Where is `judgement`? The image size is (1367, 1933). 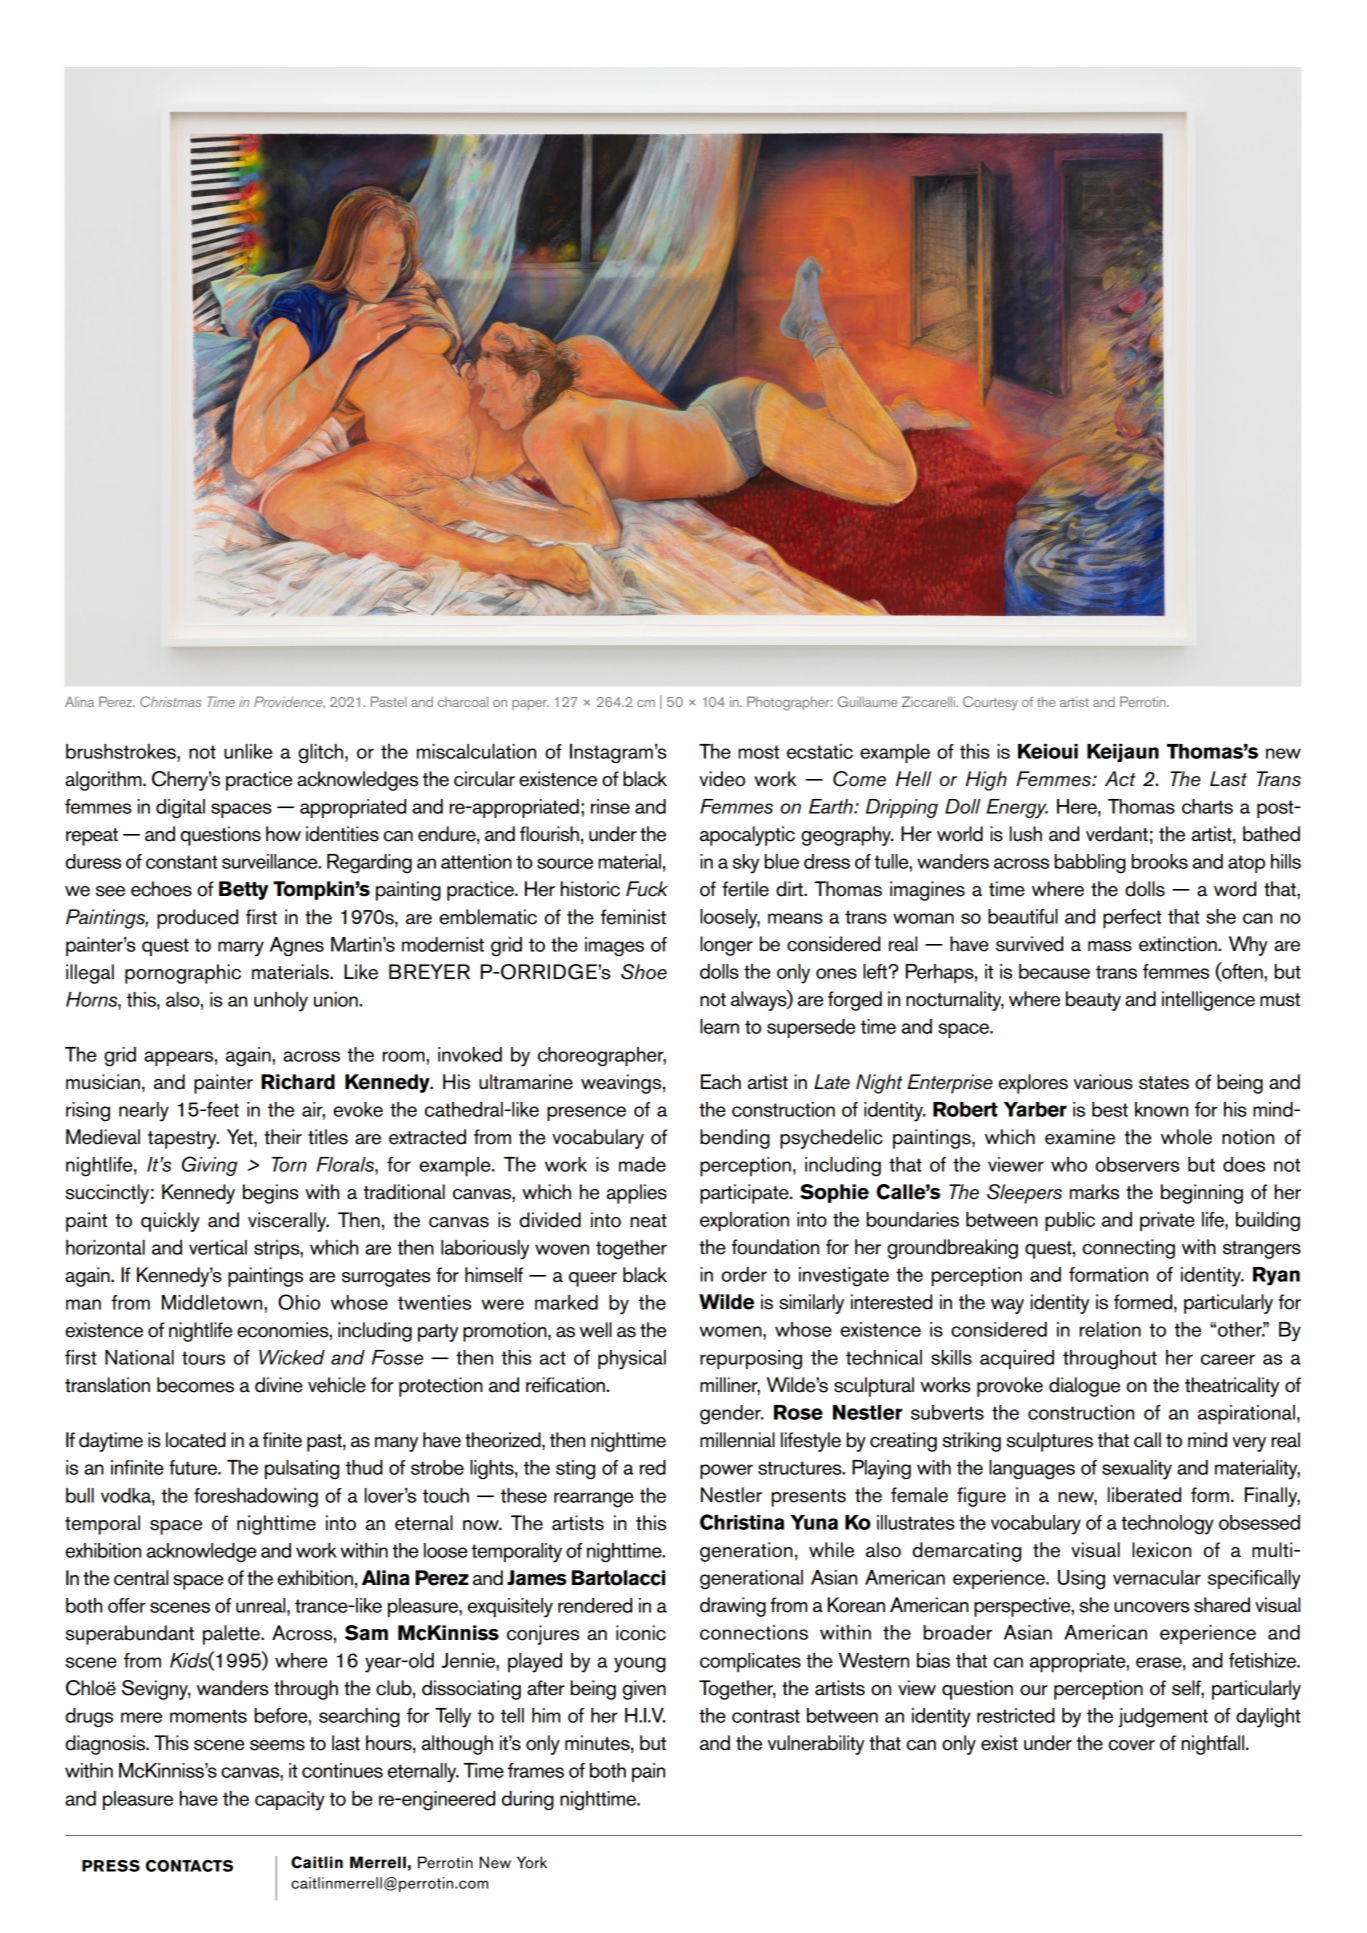
judgement is located at coordinates (1163, 1718).
